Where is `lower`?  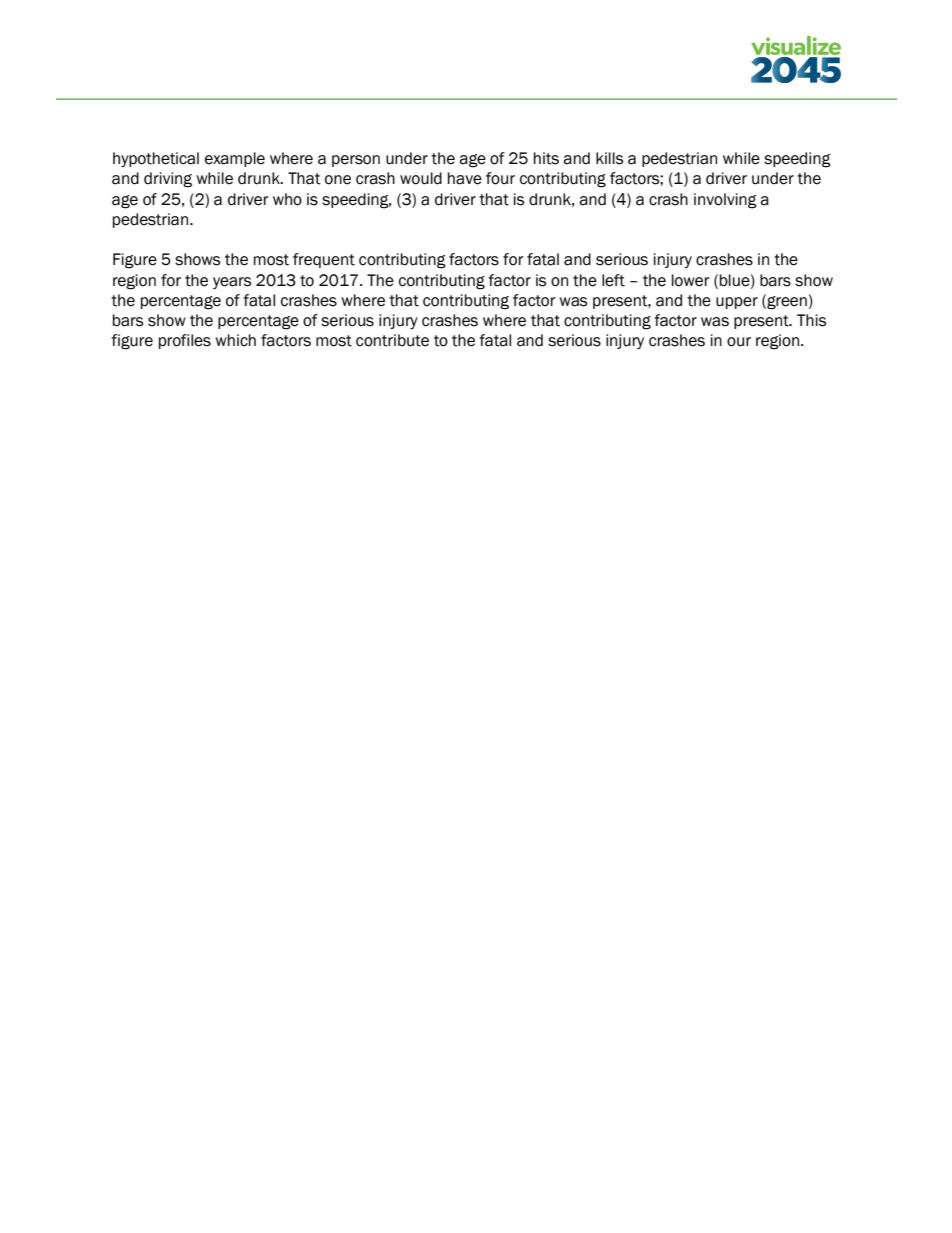 lower is located at coordinates (691, 280).
